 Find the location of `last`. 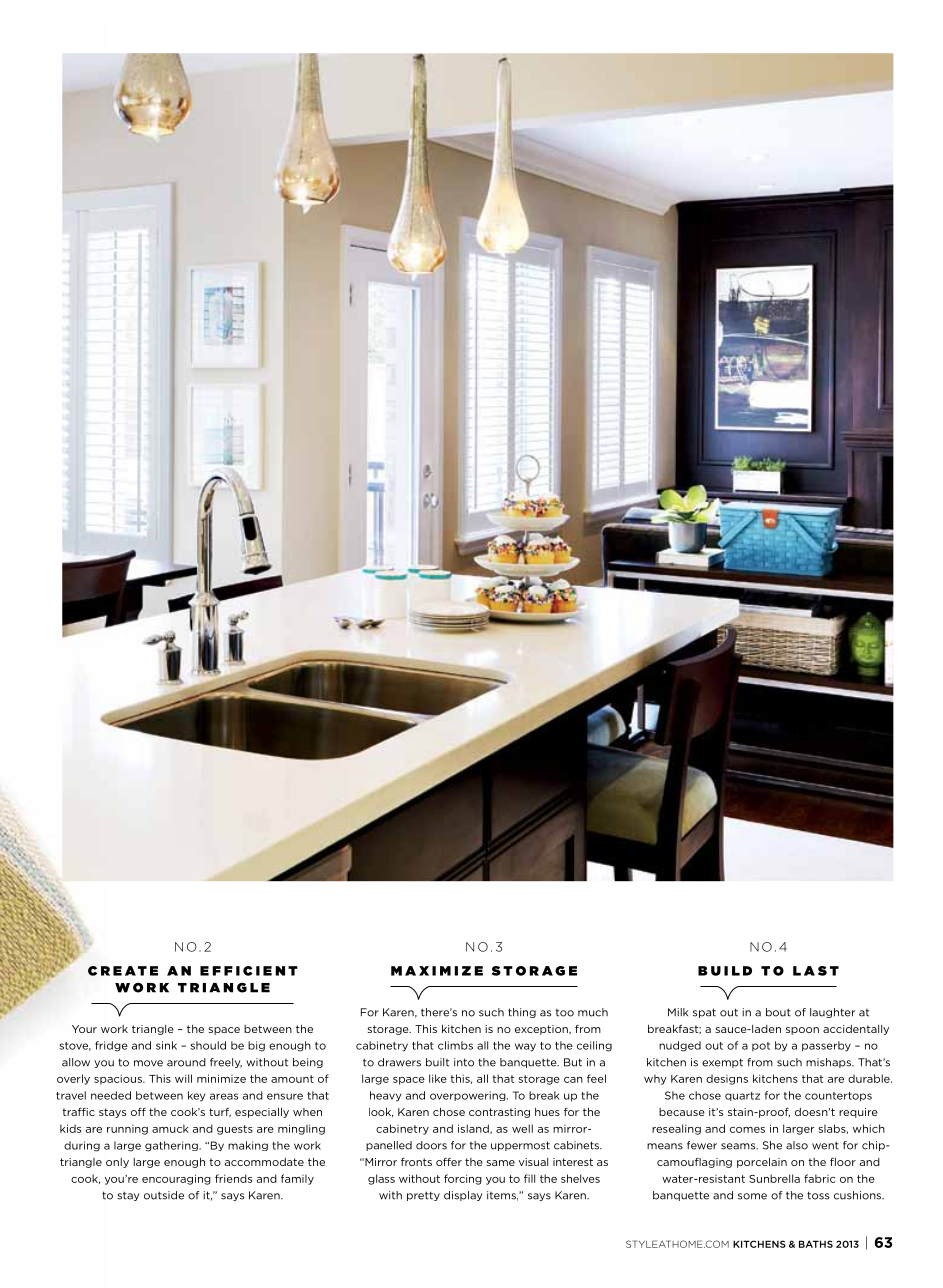

last is located at coordinates (816, 971).
